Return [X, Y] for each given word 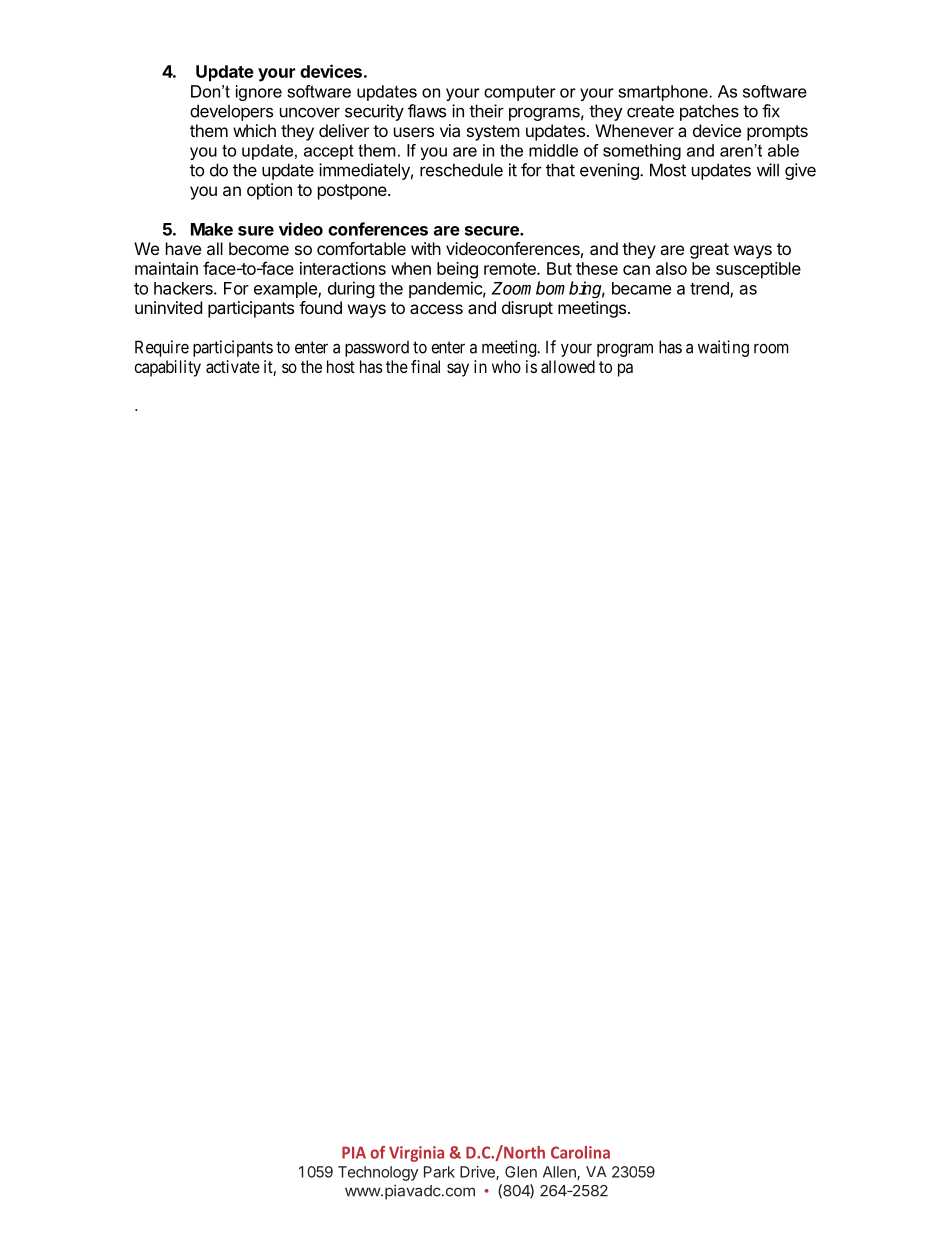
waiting [723, 348]
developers [231, 112]
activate [233, 366]
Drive [478, 1173]
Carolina [580, 1152]
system [493, 133]
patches [709, 112]
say [458, 370]
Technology [378, 1173]
